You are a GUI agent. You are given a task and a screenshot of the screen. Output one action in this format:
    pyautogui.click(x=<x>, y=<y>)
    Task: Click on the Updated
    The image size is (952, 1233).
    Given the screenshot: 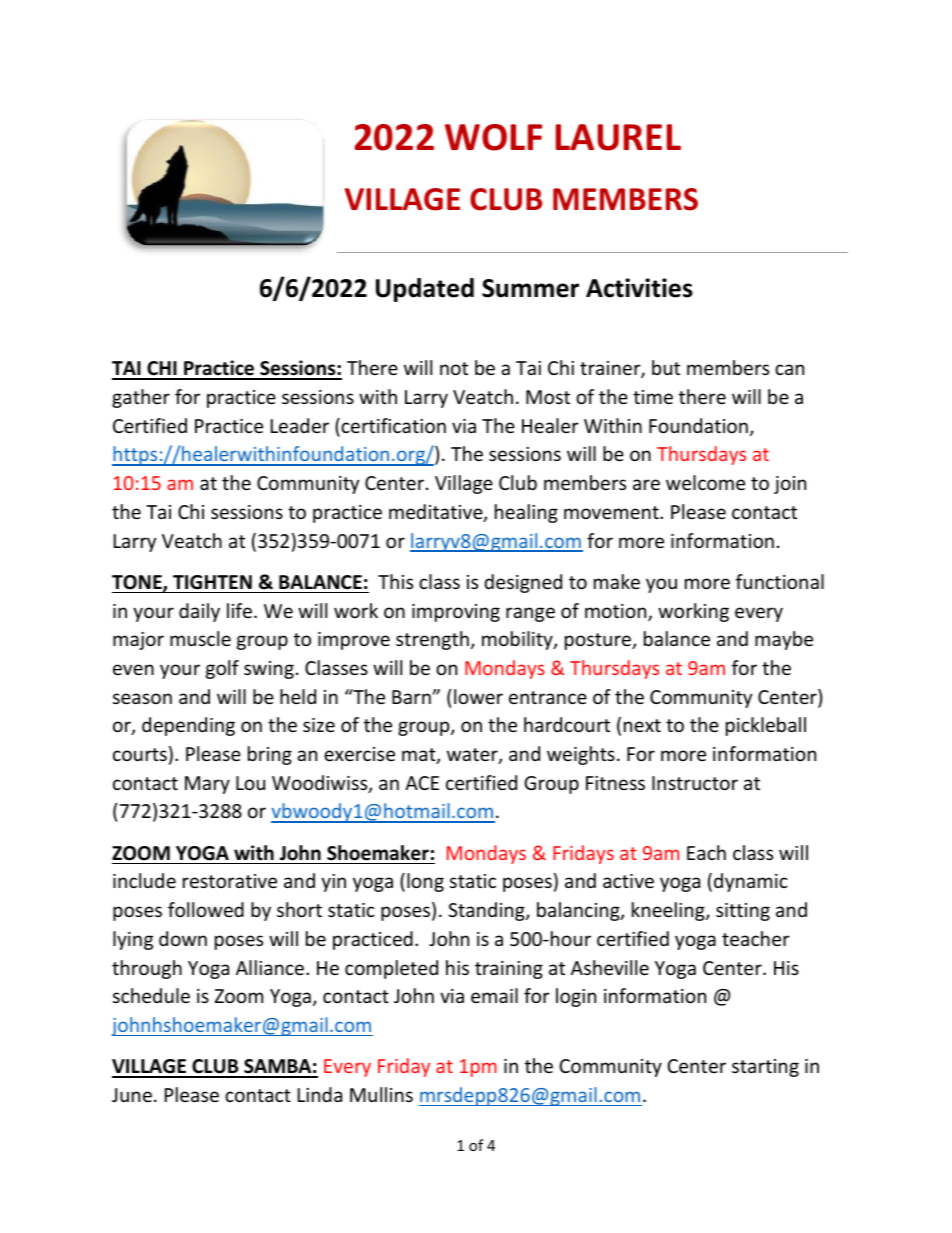 What is the action you would take?
    pyautogui.click(x=425, y=290)
